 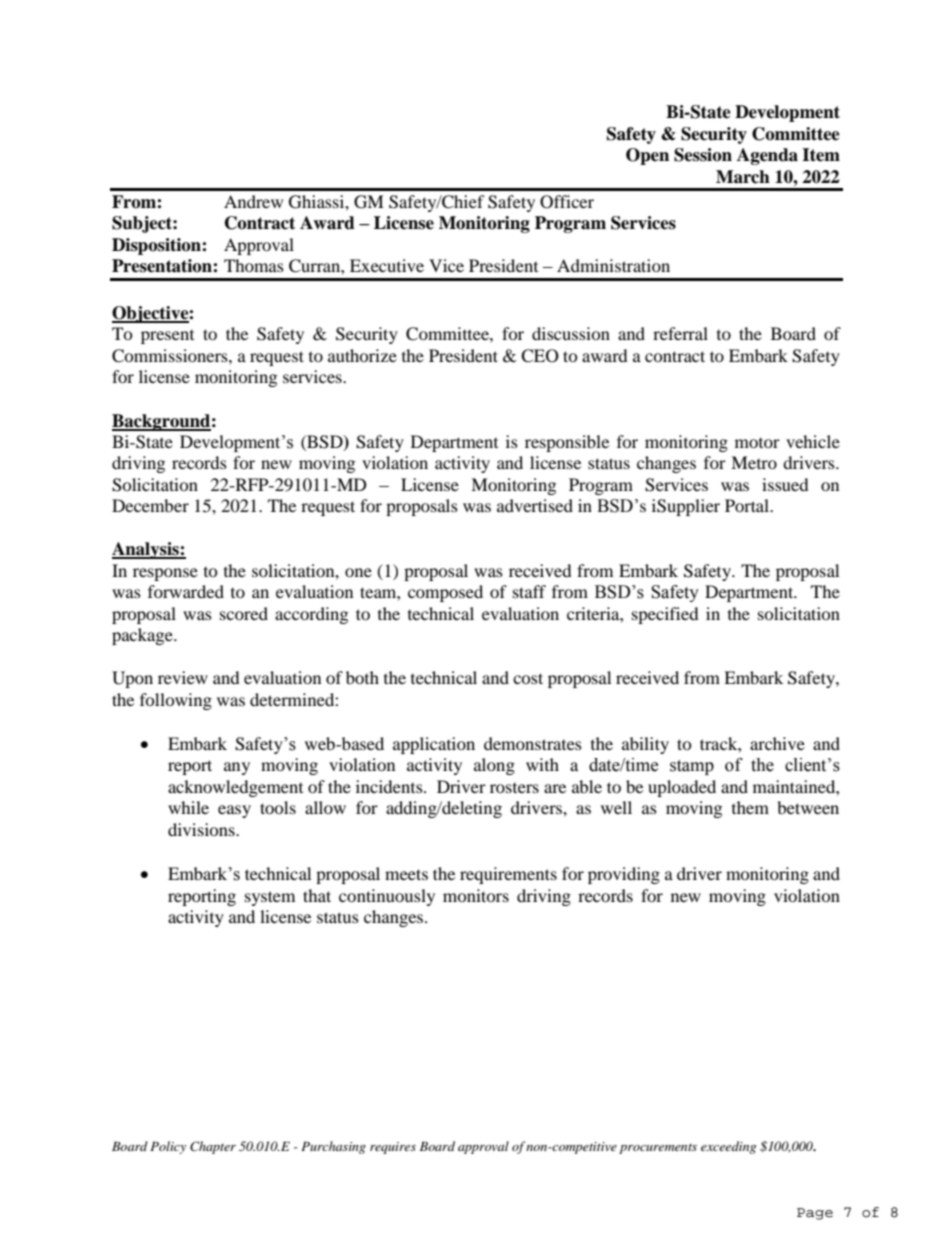 What do you see at coordinates (393, 1148) in the screenshot?
I see `requires` at bounding box center [393, 1148].
